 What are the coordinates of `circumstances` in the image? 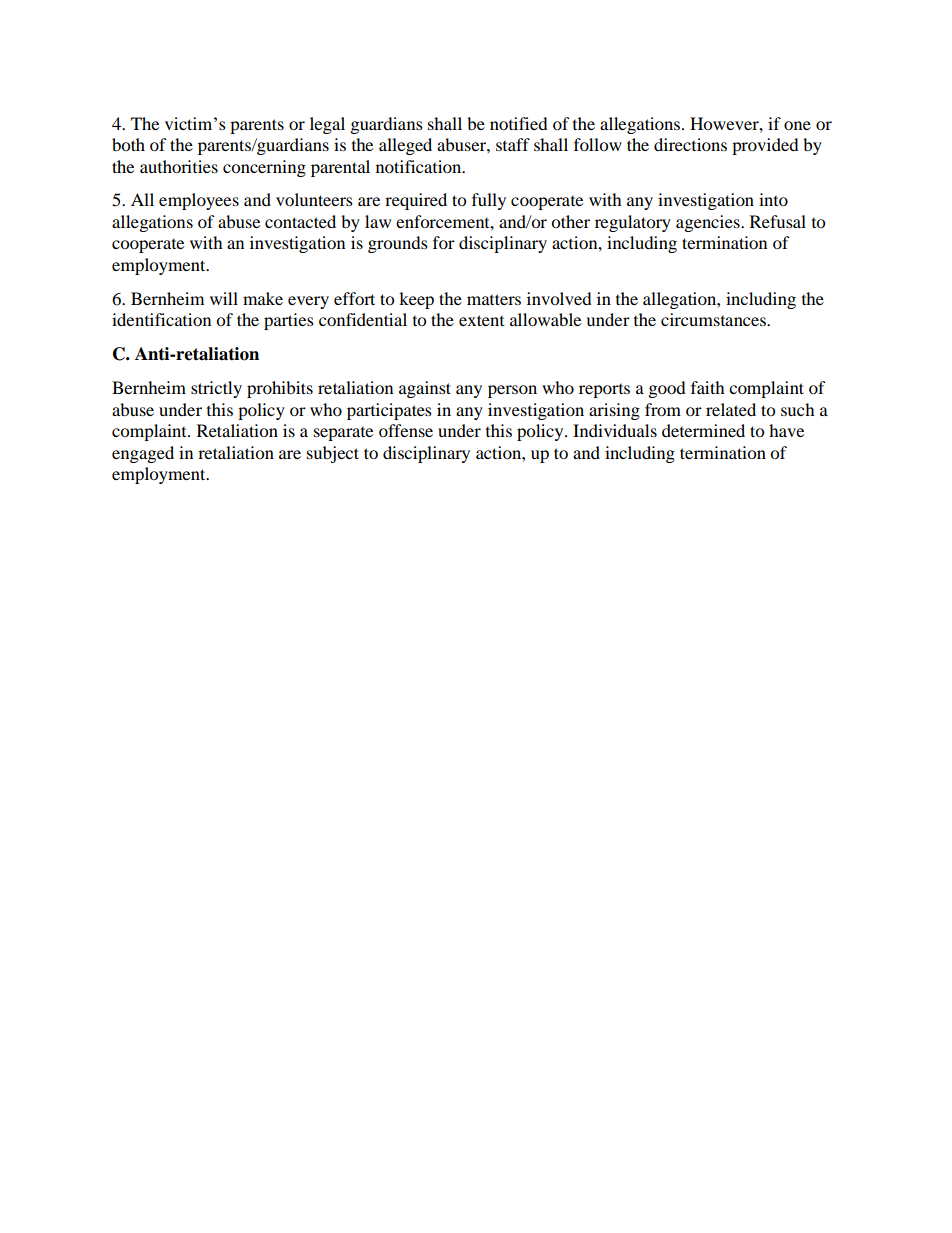 It's located at (714, 319).
